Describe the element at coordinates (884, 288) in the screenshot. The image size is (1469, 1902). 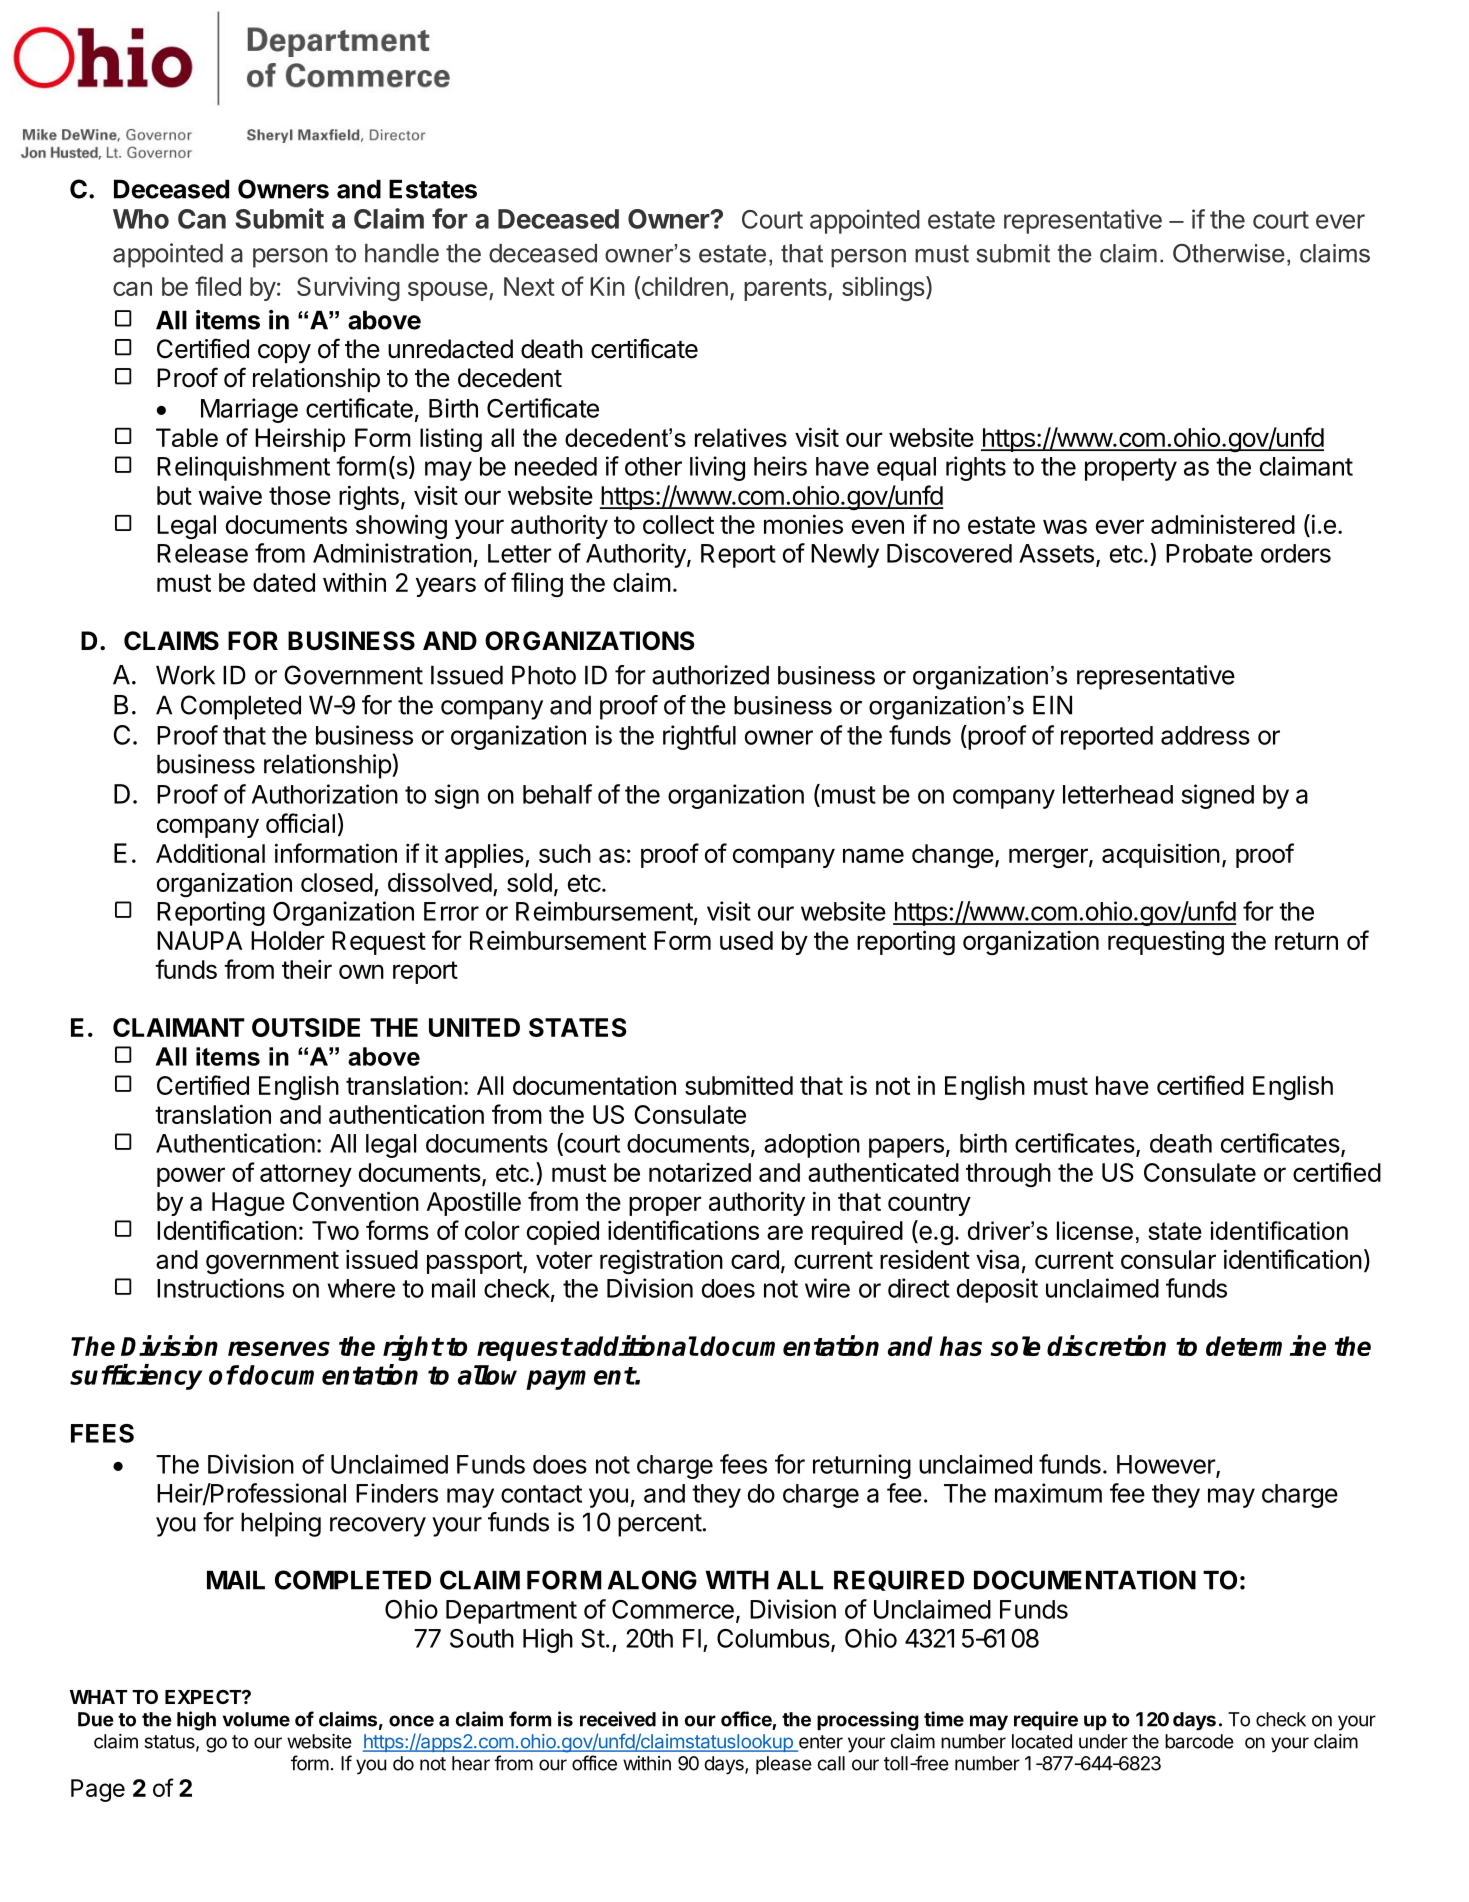
I see `siblings` at that location.
